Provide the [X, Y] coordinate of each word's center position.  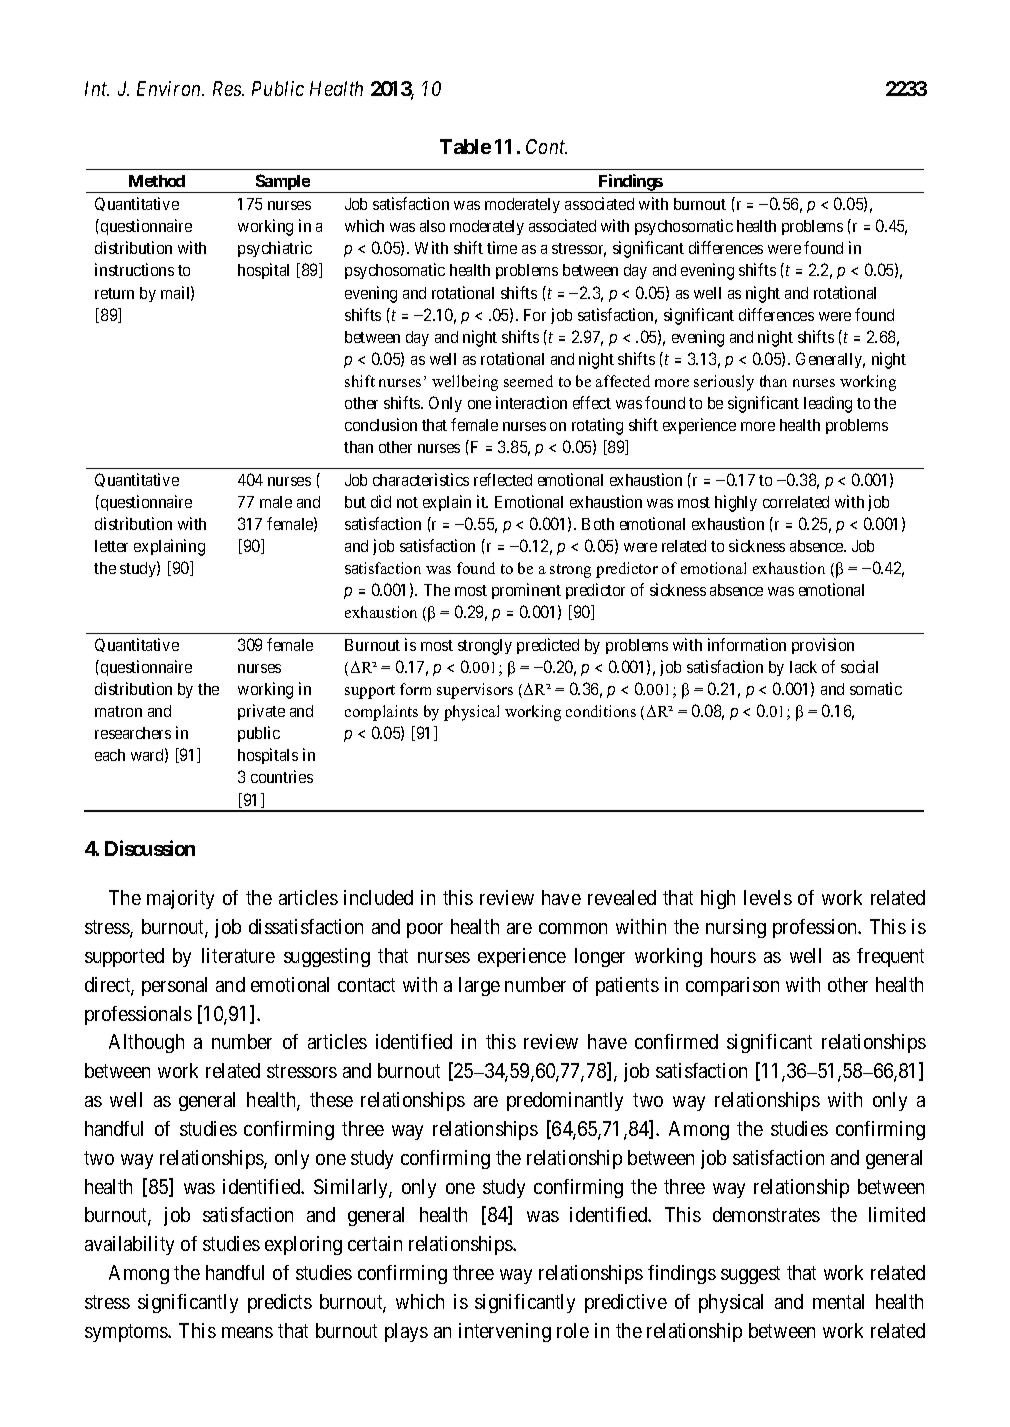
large [479, 986]
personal [174, 986]
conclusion [381, 424]
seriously [724, 383]
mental [838, 1301]
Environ [170, 88]
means [247, 1332]
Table [465, 146]
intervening [505, 1332]
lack [803, 667]
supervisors [475, 691]
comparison [732, 986]
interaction [531, 402]
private [261, 712]
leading [828, 404]
